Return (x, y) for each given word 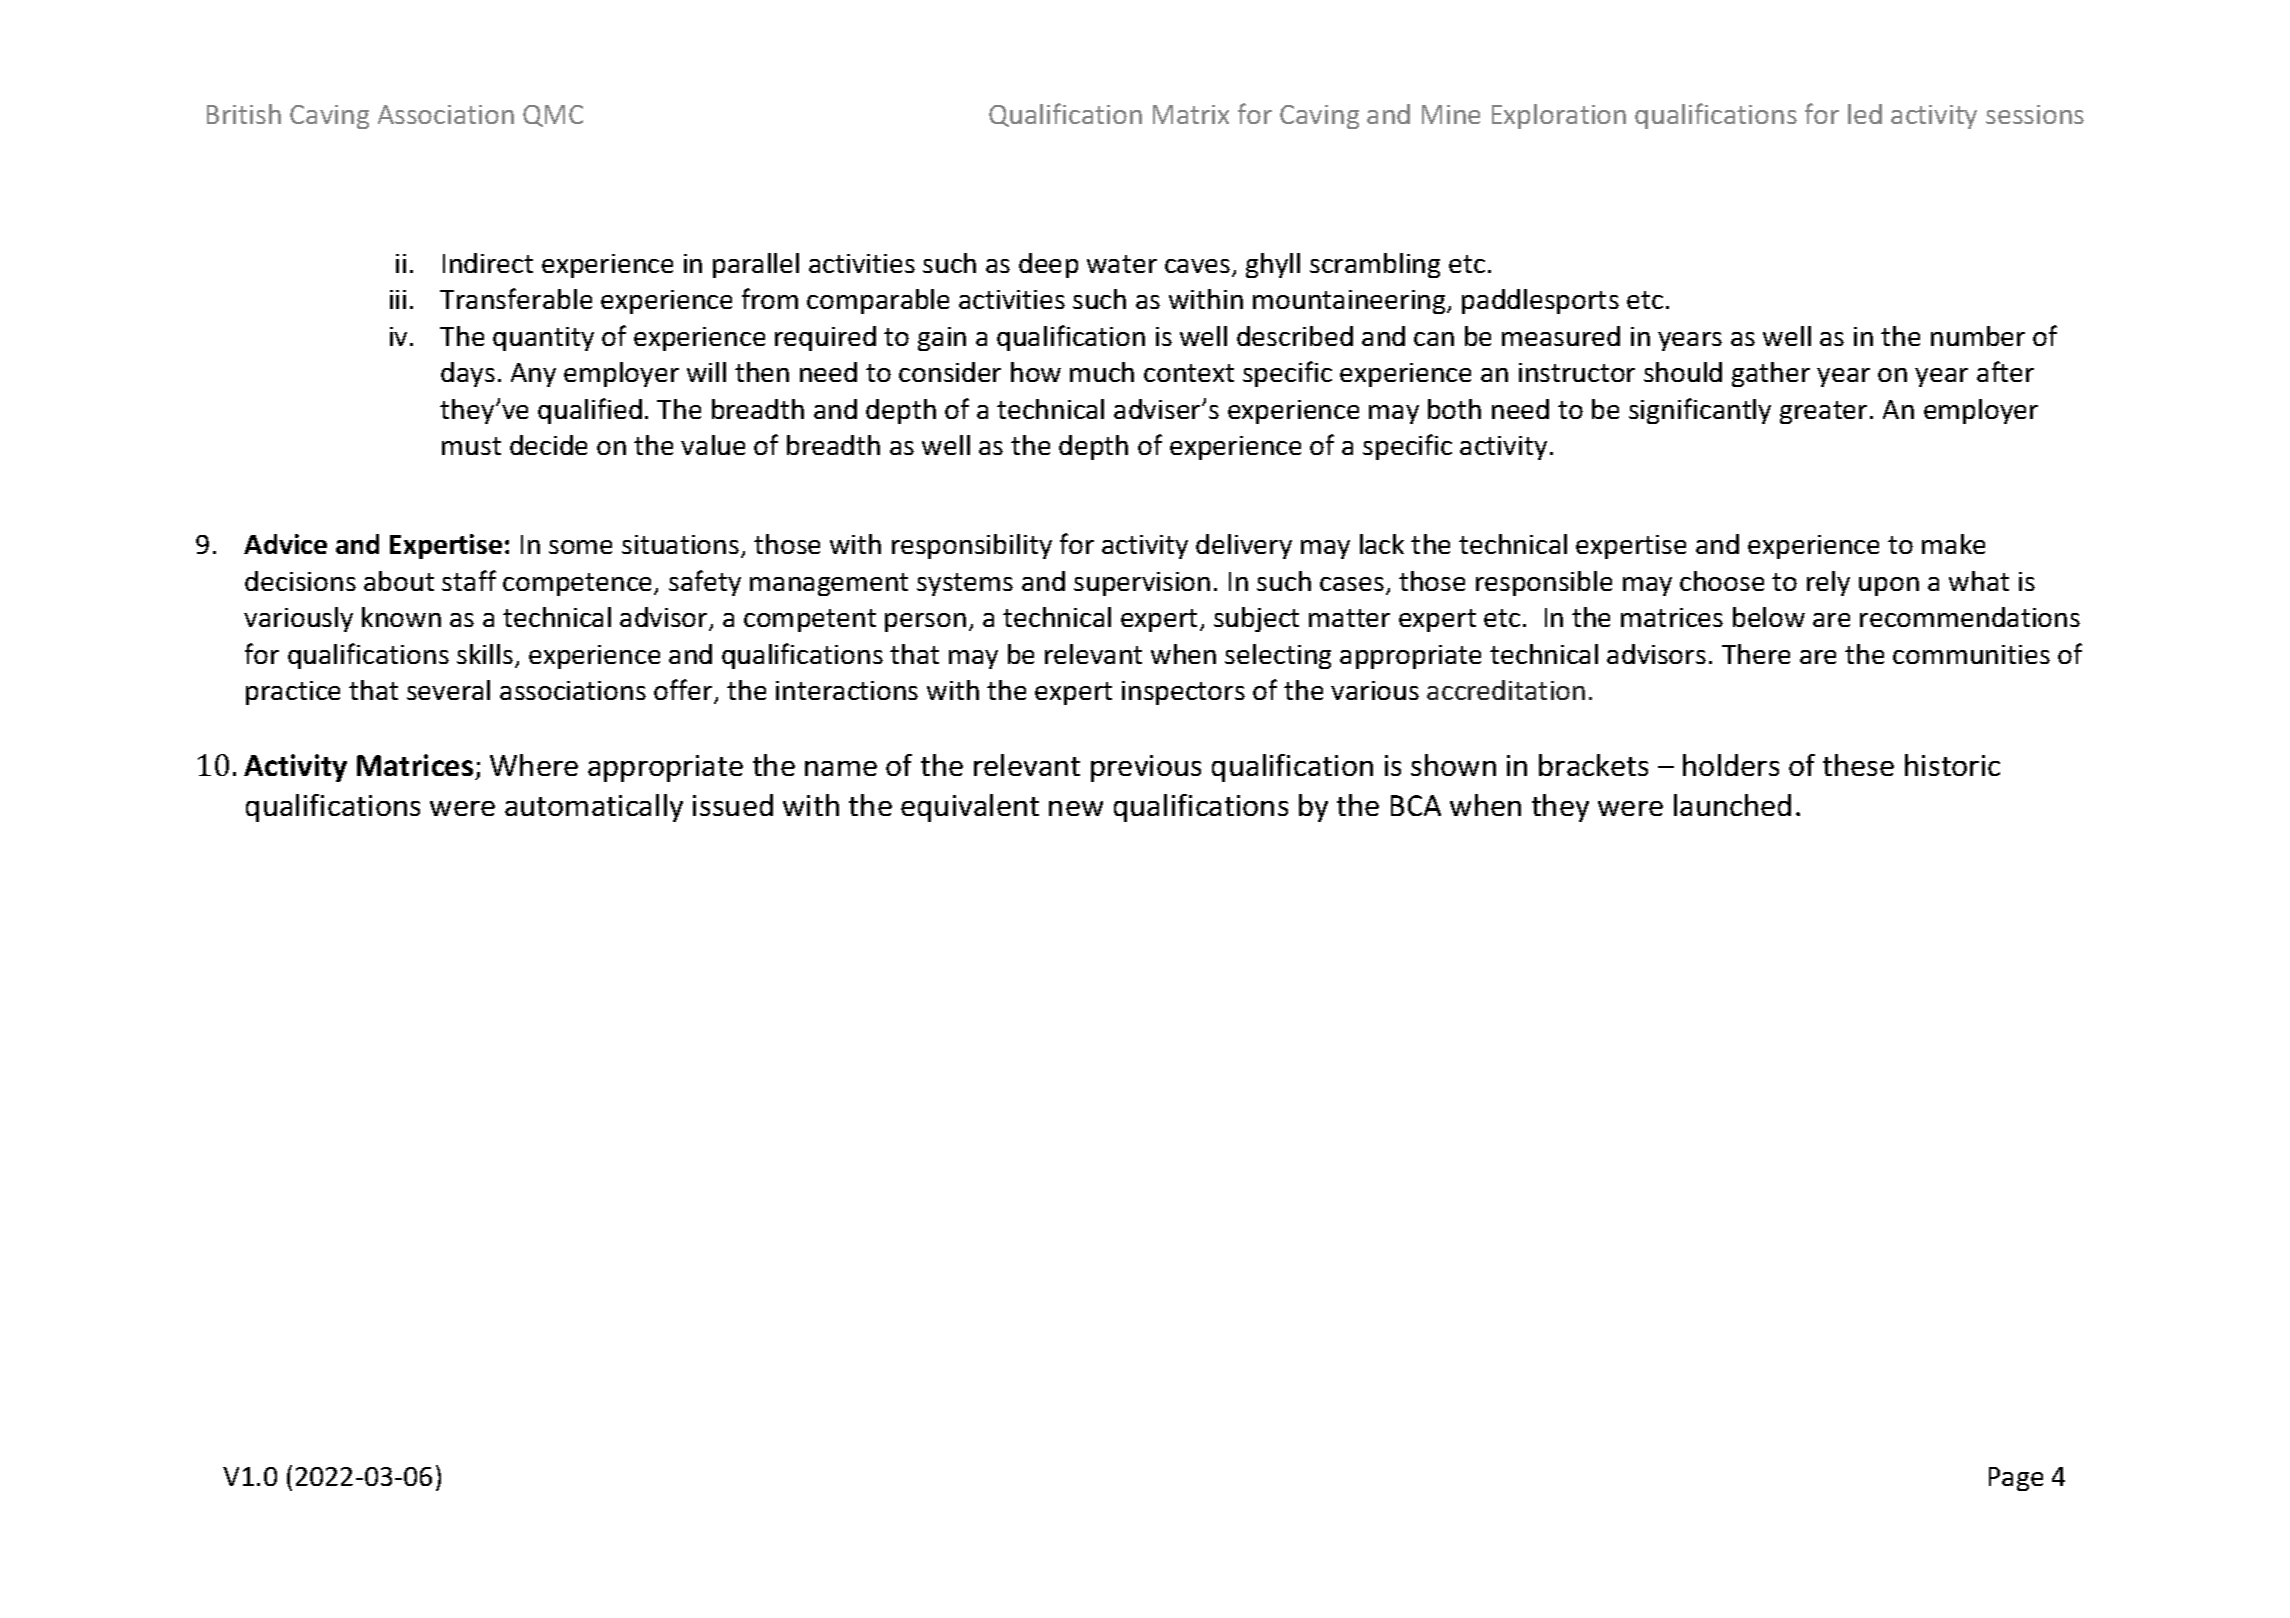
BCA (1416, 805)
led (1865, 114)
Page (2016, 1479)
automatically (594, 808)
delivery (1244, 546)
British (244, 114)
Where (534, 765)
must (471, 446)
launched (1732, 805)
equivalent (970, 808)
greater (1823, 412)
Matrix (1191, 114)
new (1076, 808)
